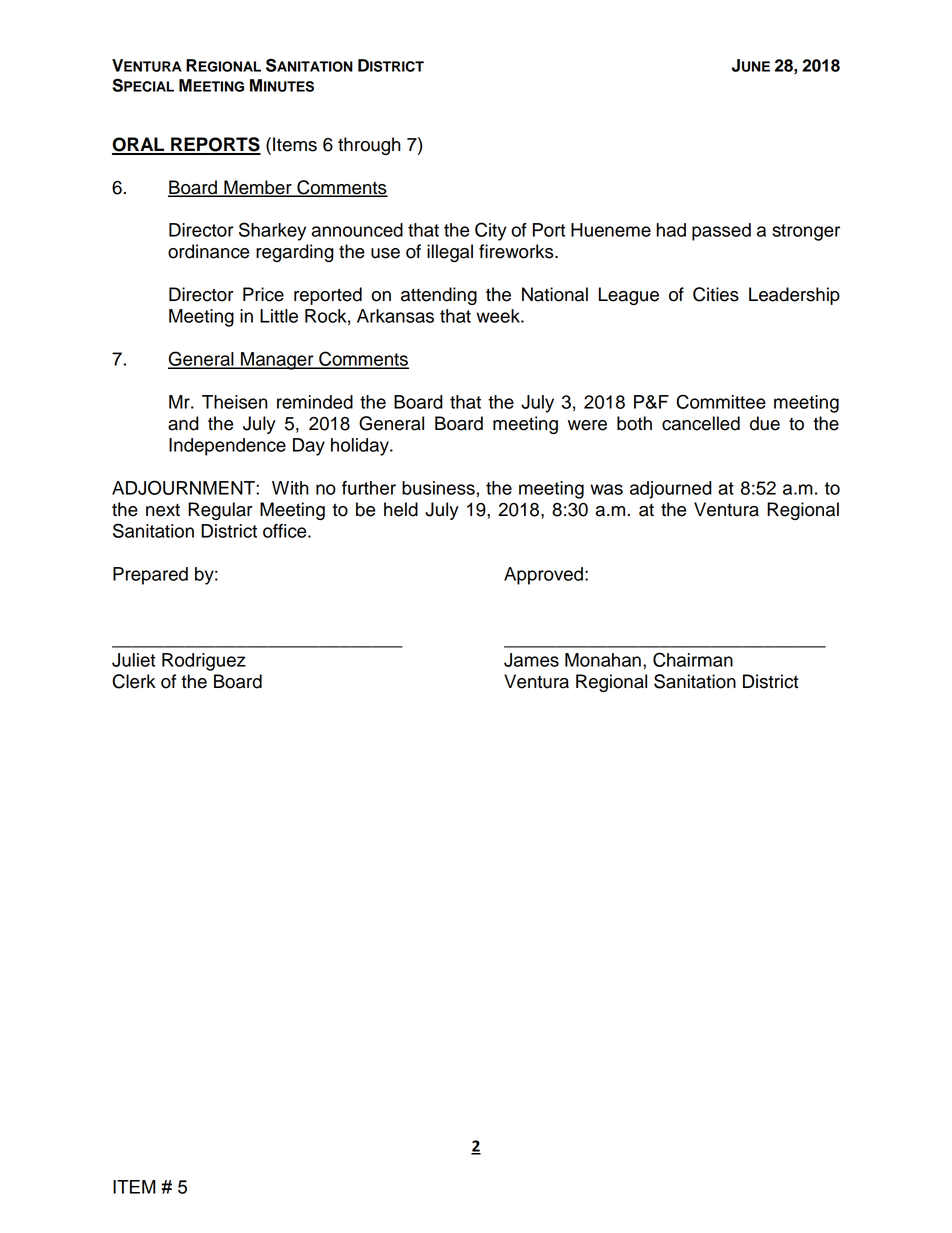 This screenshot has width=952, height=1233. I want to click on Committee, so click(721, 401).
